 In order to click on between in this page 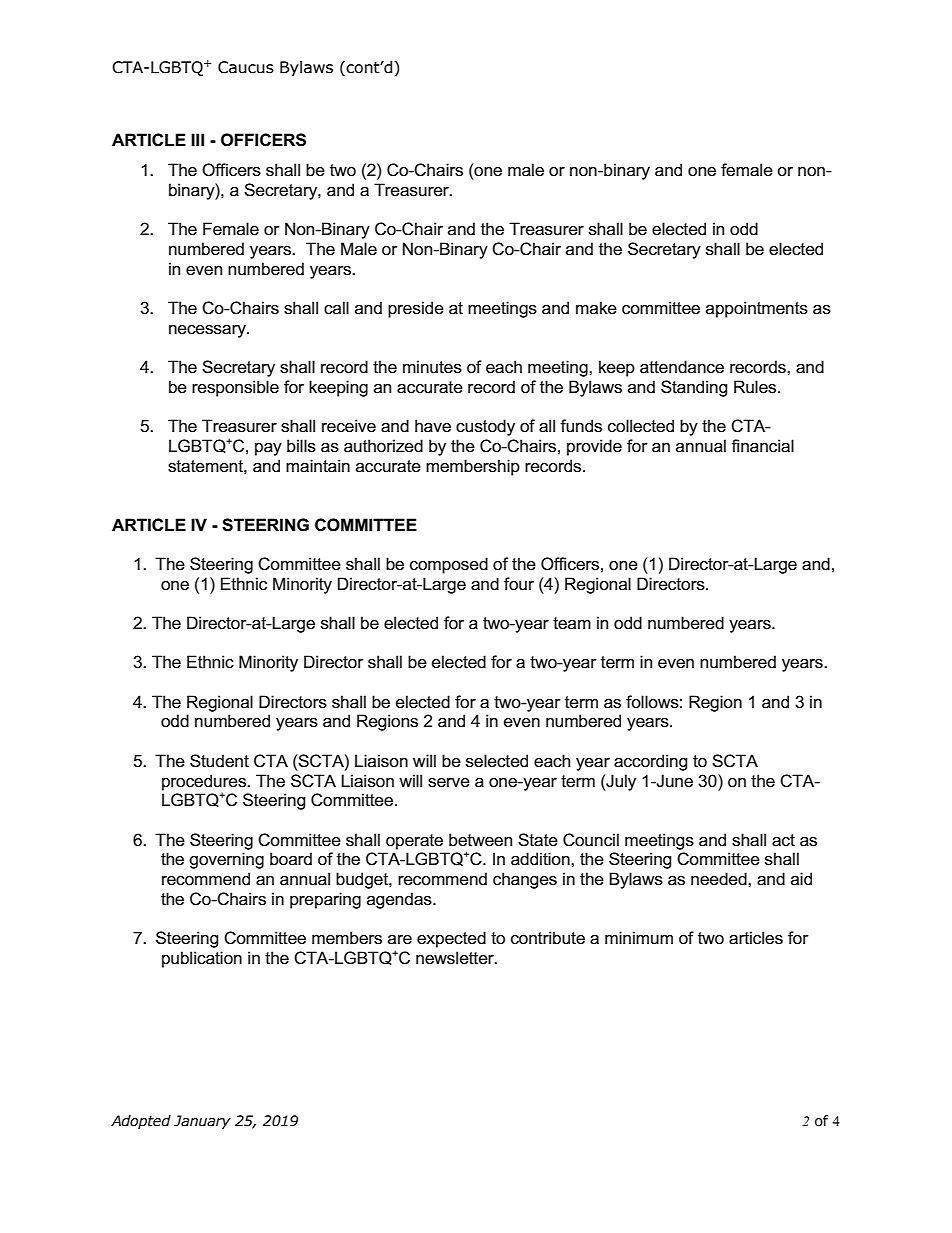, I will do `click(480, 840)`.
